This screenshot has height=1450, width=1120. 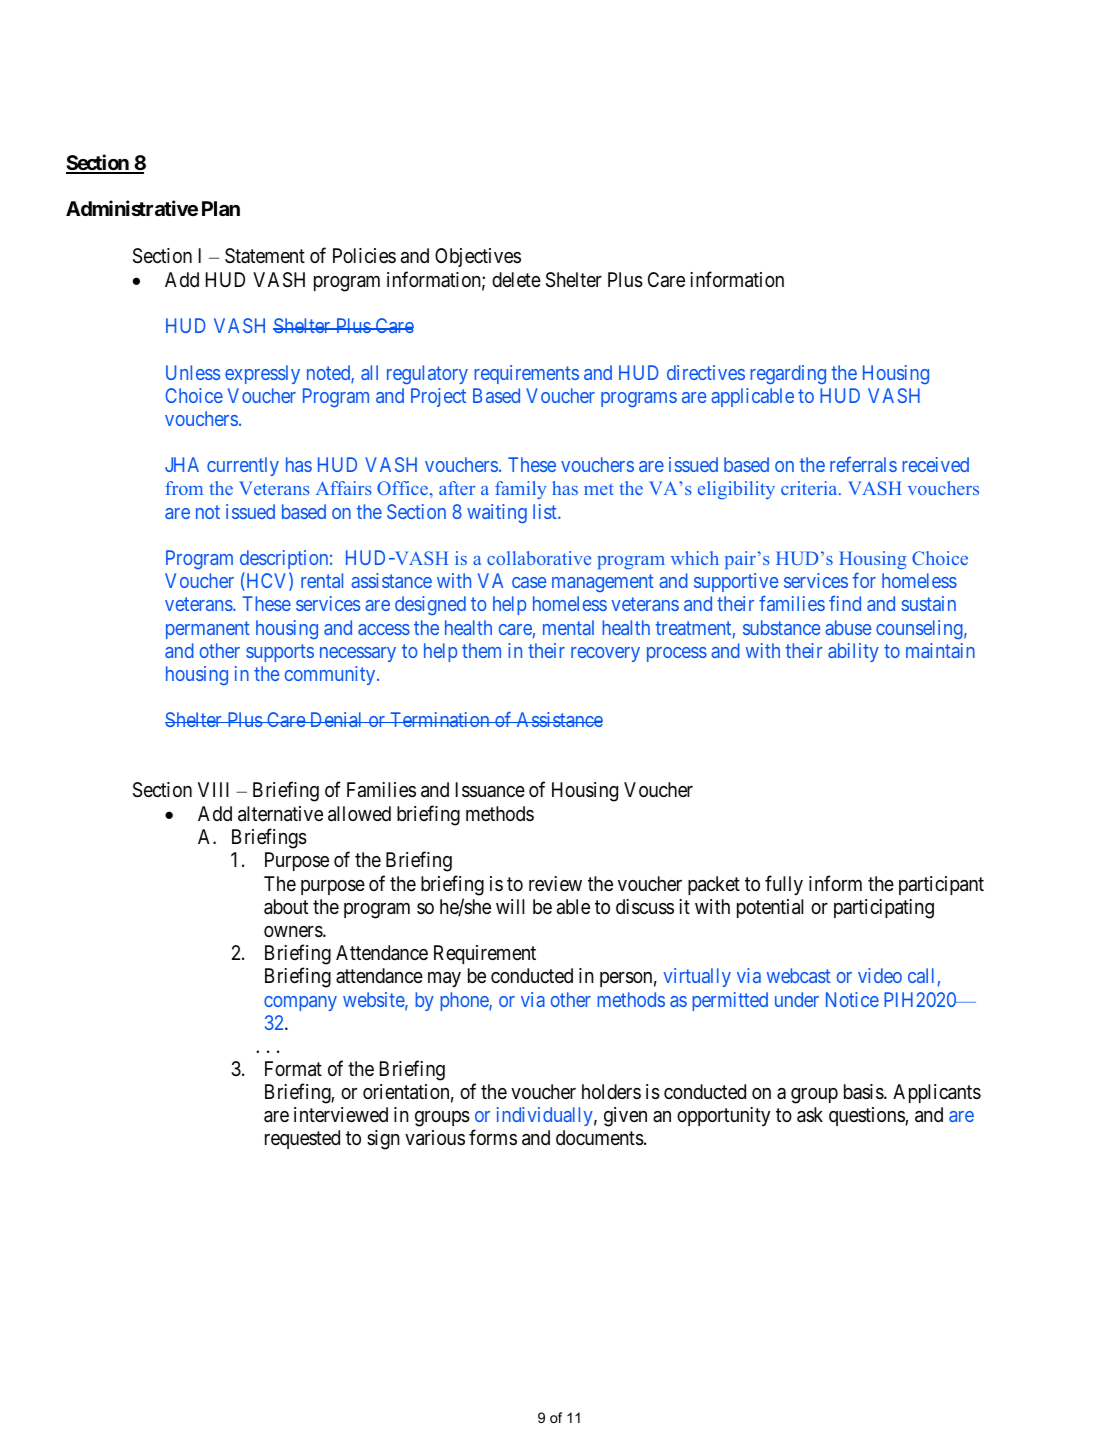 I want to click on recovery, so click(x=605, y=654).
